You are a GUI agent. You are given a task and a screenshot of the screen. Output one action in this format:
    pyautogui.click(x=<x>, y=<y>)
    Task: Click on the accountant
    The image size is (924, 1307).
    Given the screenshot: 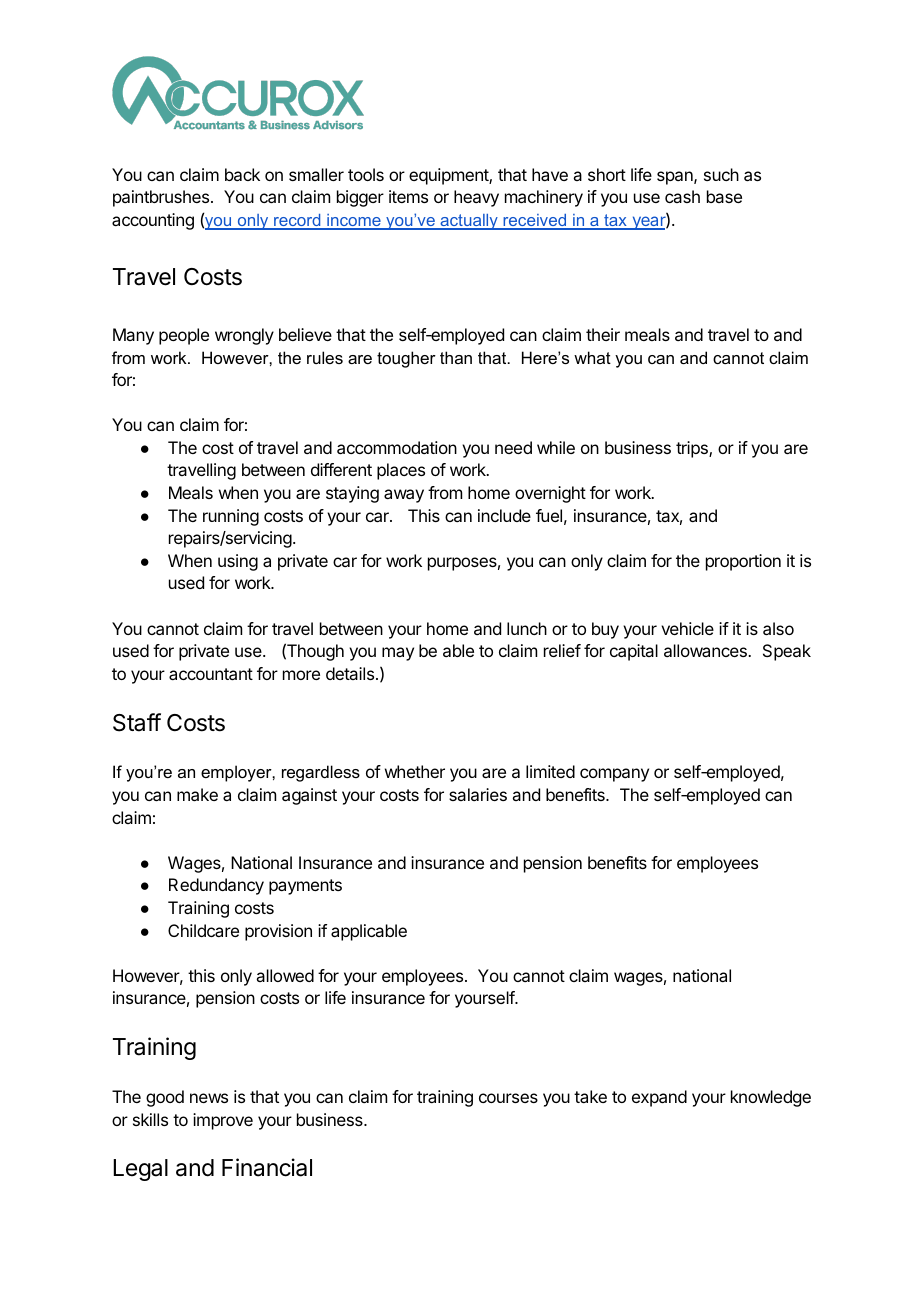 What is the action you would take?
    pyautogui.click(x=211, y=674)
